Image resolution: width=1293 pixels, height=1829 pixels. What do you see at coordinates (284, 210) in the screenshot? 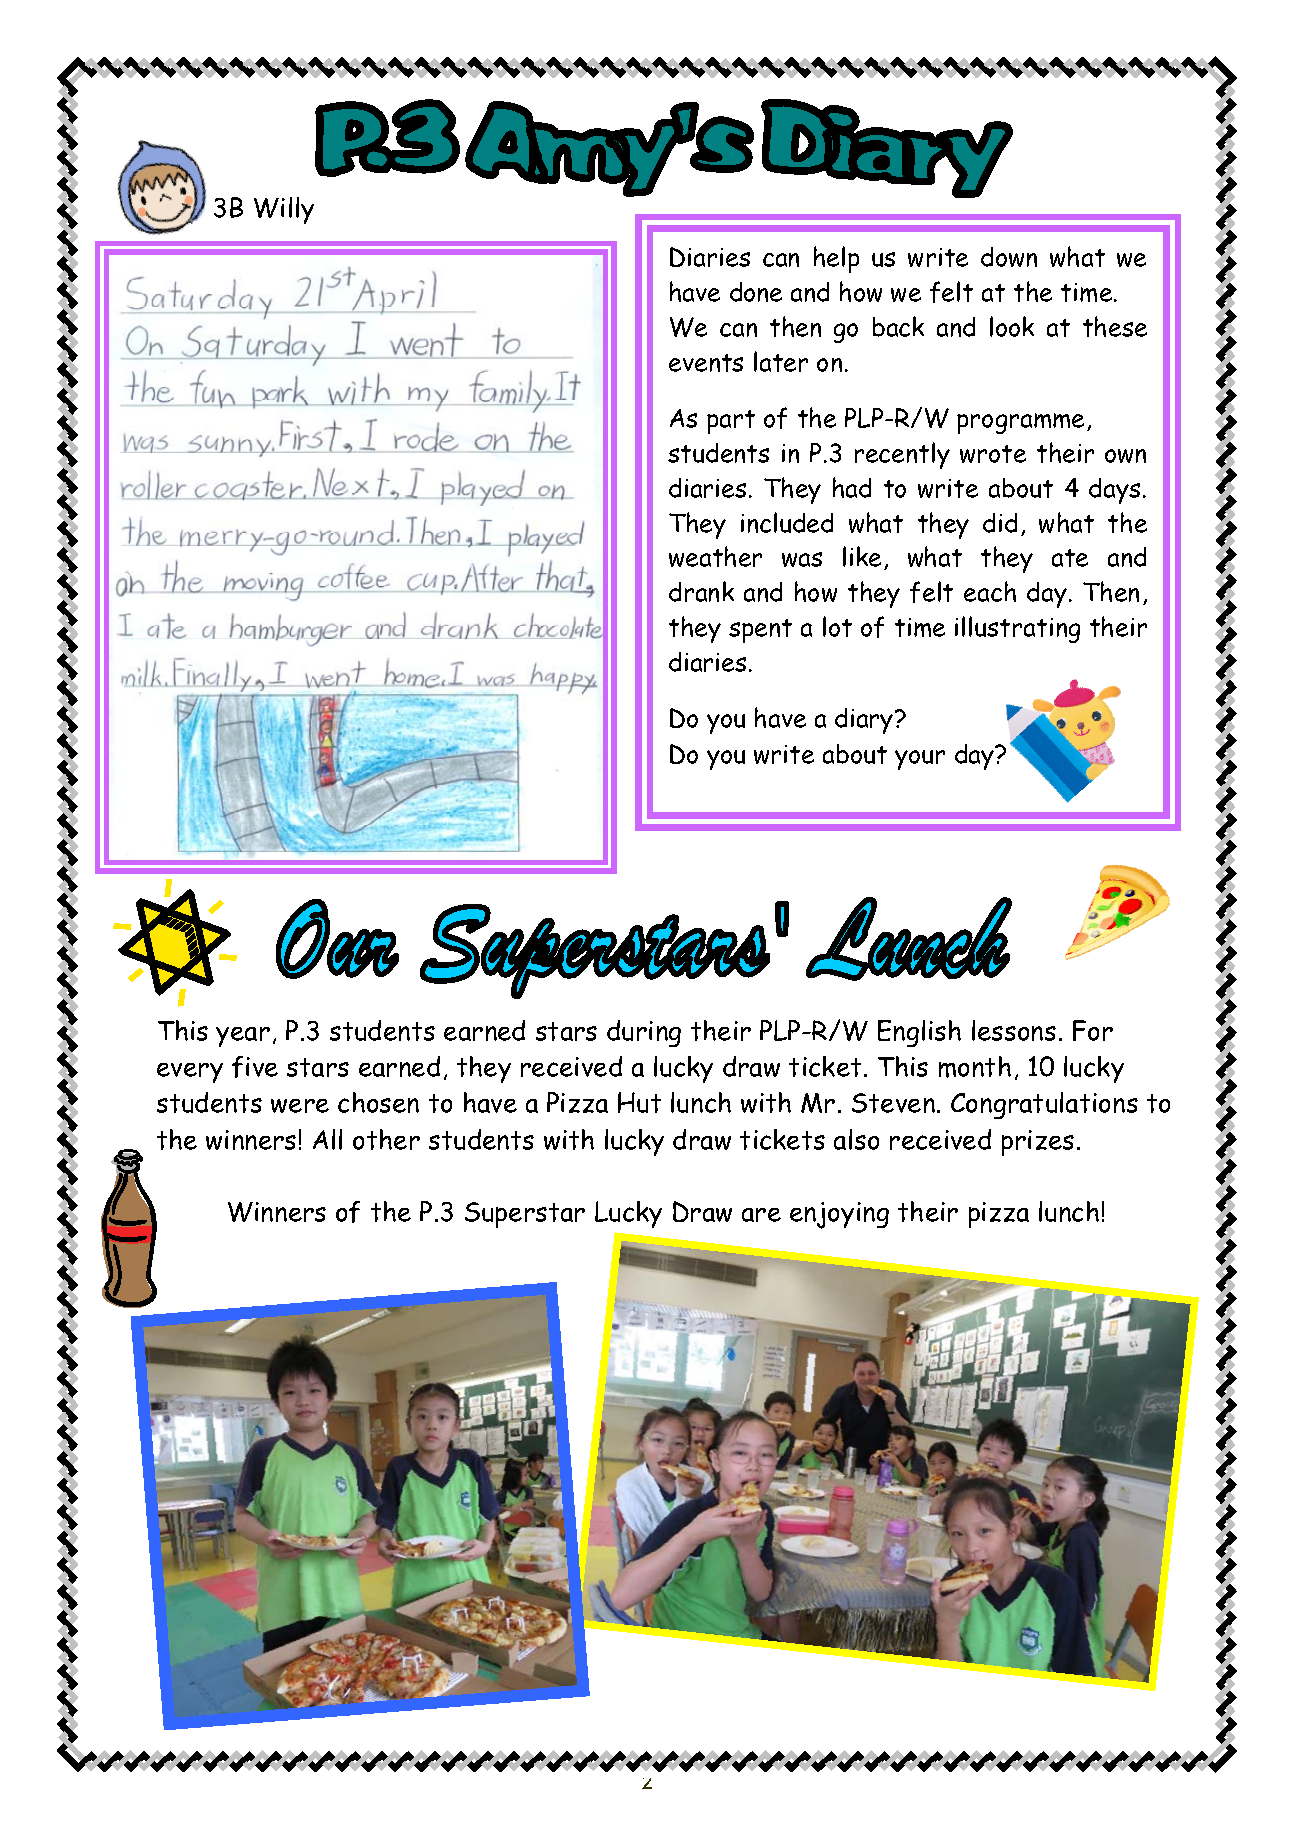
I see `Willy` at bounding box center [284, 210].
